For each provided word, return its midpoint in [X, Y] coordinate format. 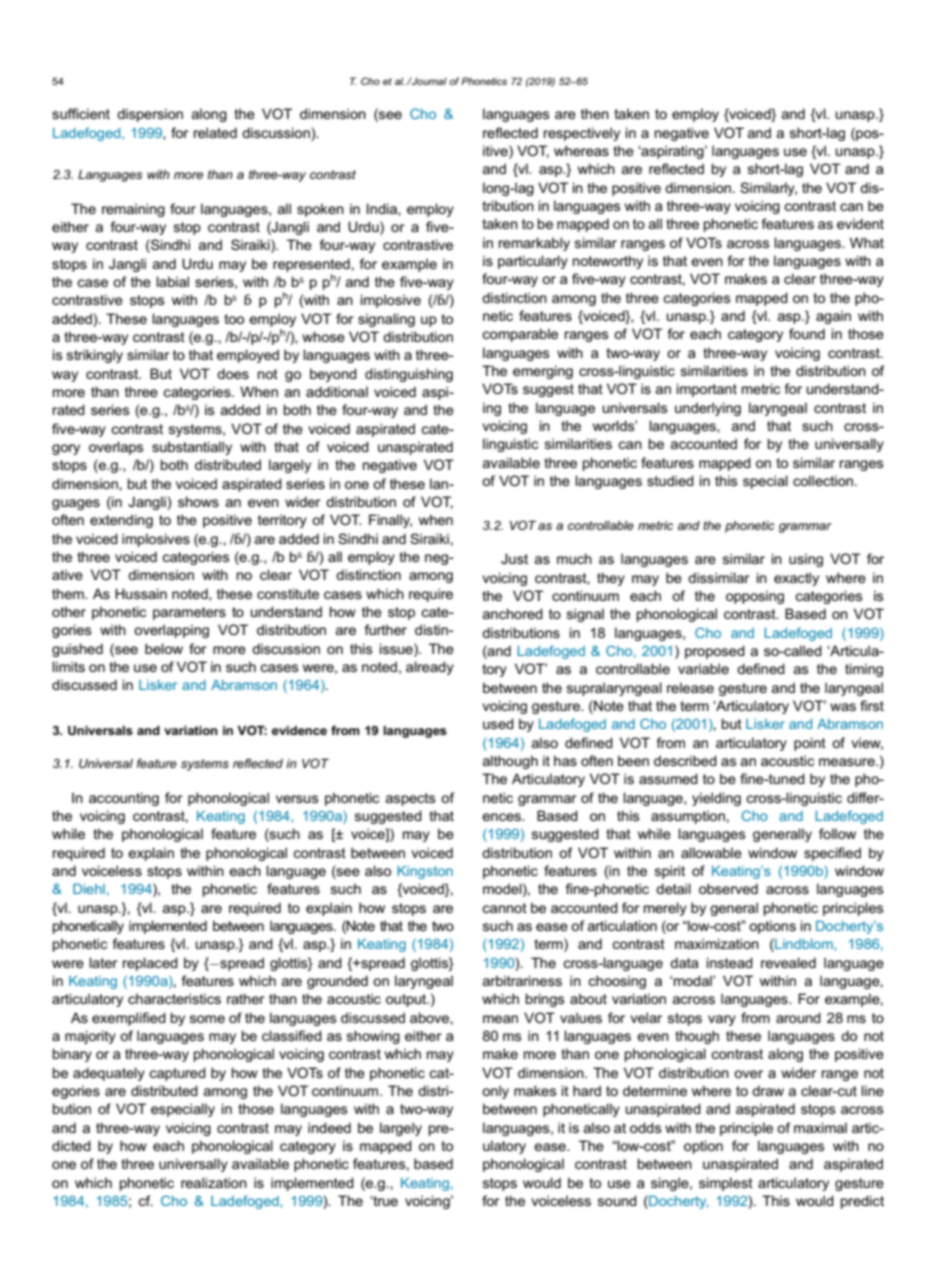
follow [837, 833]
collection [824, 480]
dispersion [150, 115]
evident [860, 223]
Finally [390, 521]
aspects [410, 799]
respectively [582, 134]
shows [198, 501]
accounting [124, 799]
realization [214, 1182]
